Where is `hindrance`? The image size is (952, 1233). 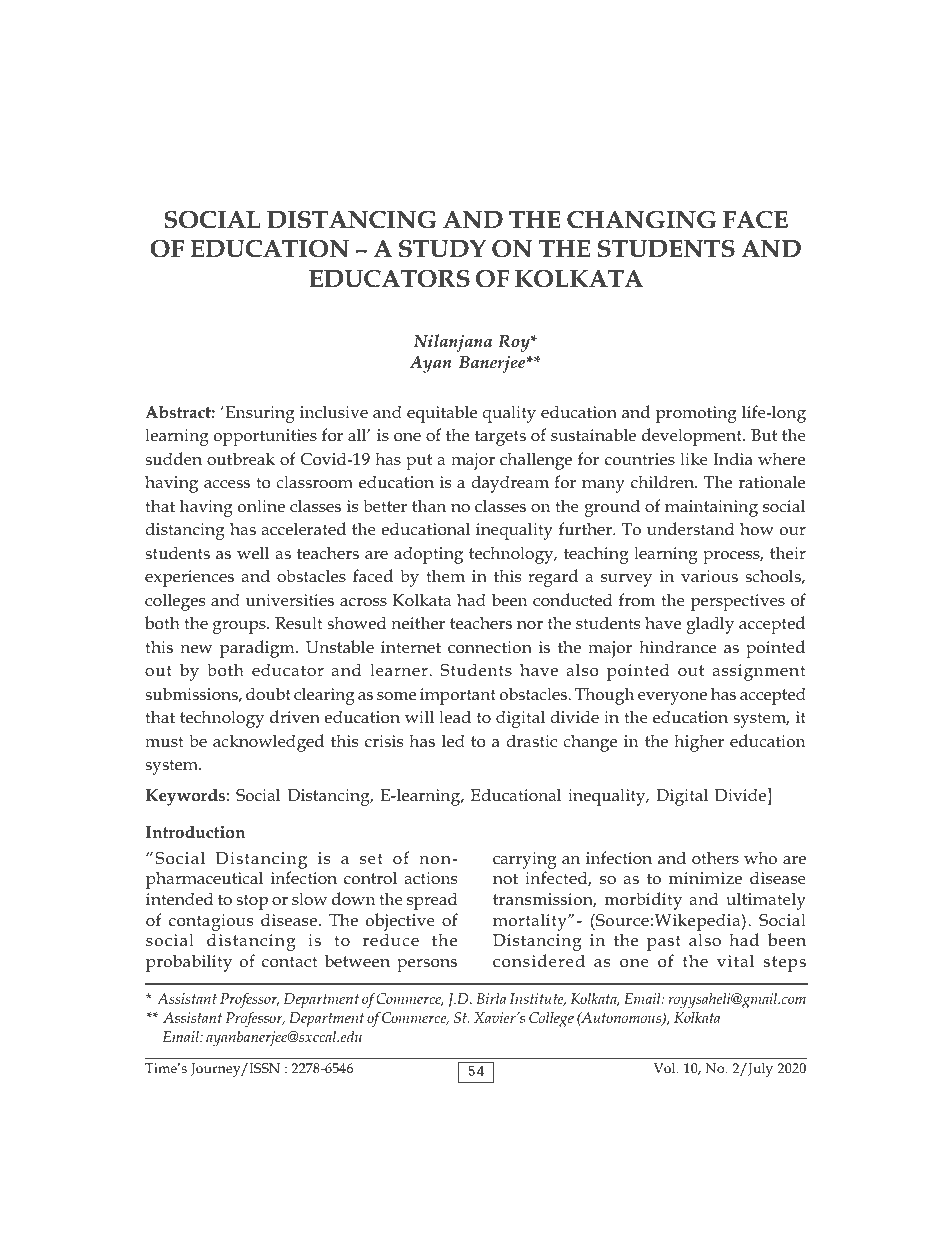
hindrance is located at coordinates (677, 647).
